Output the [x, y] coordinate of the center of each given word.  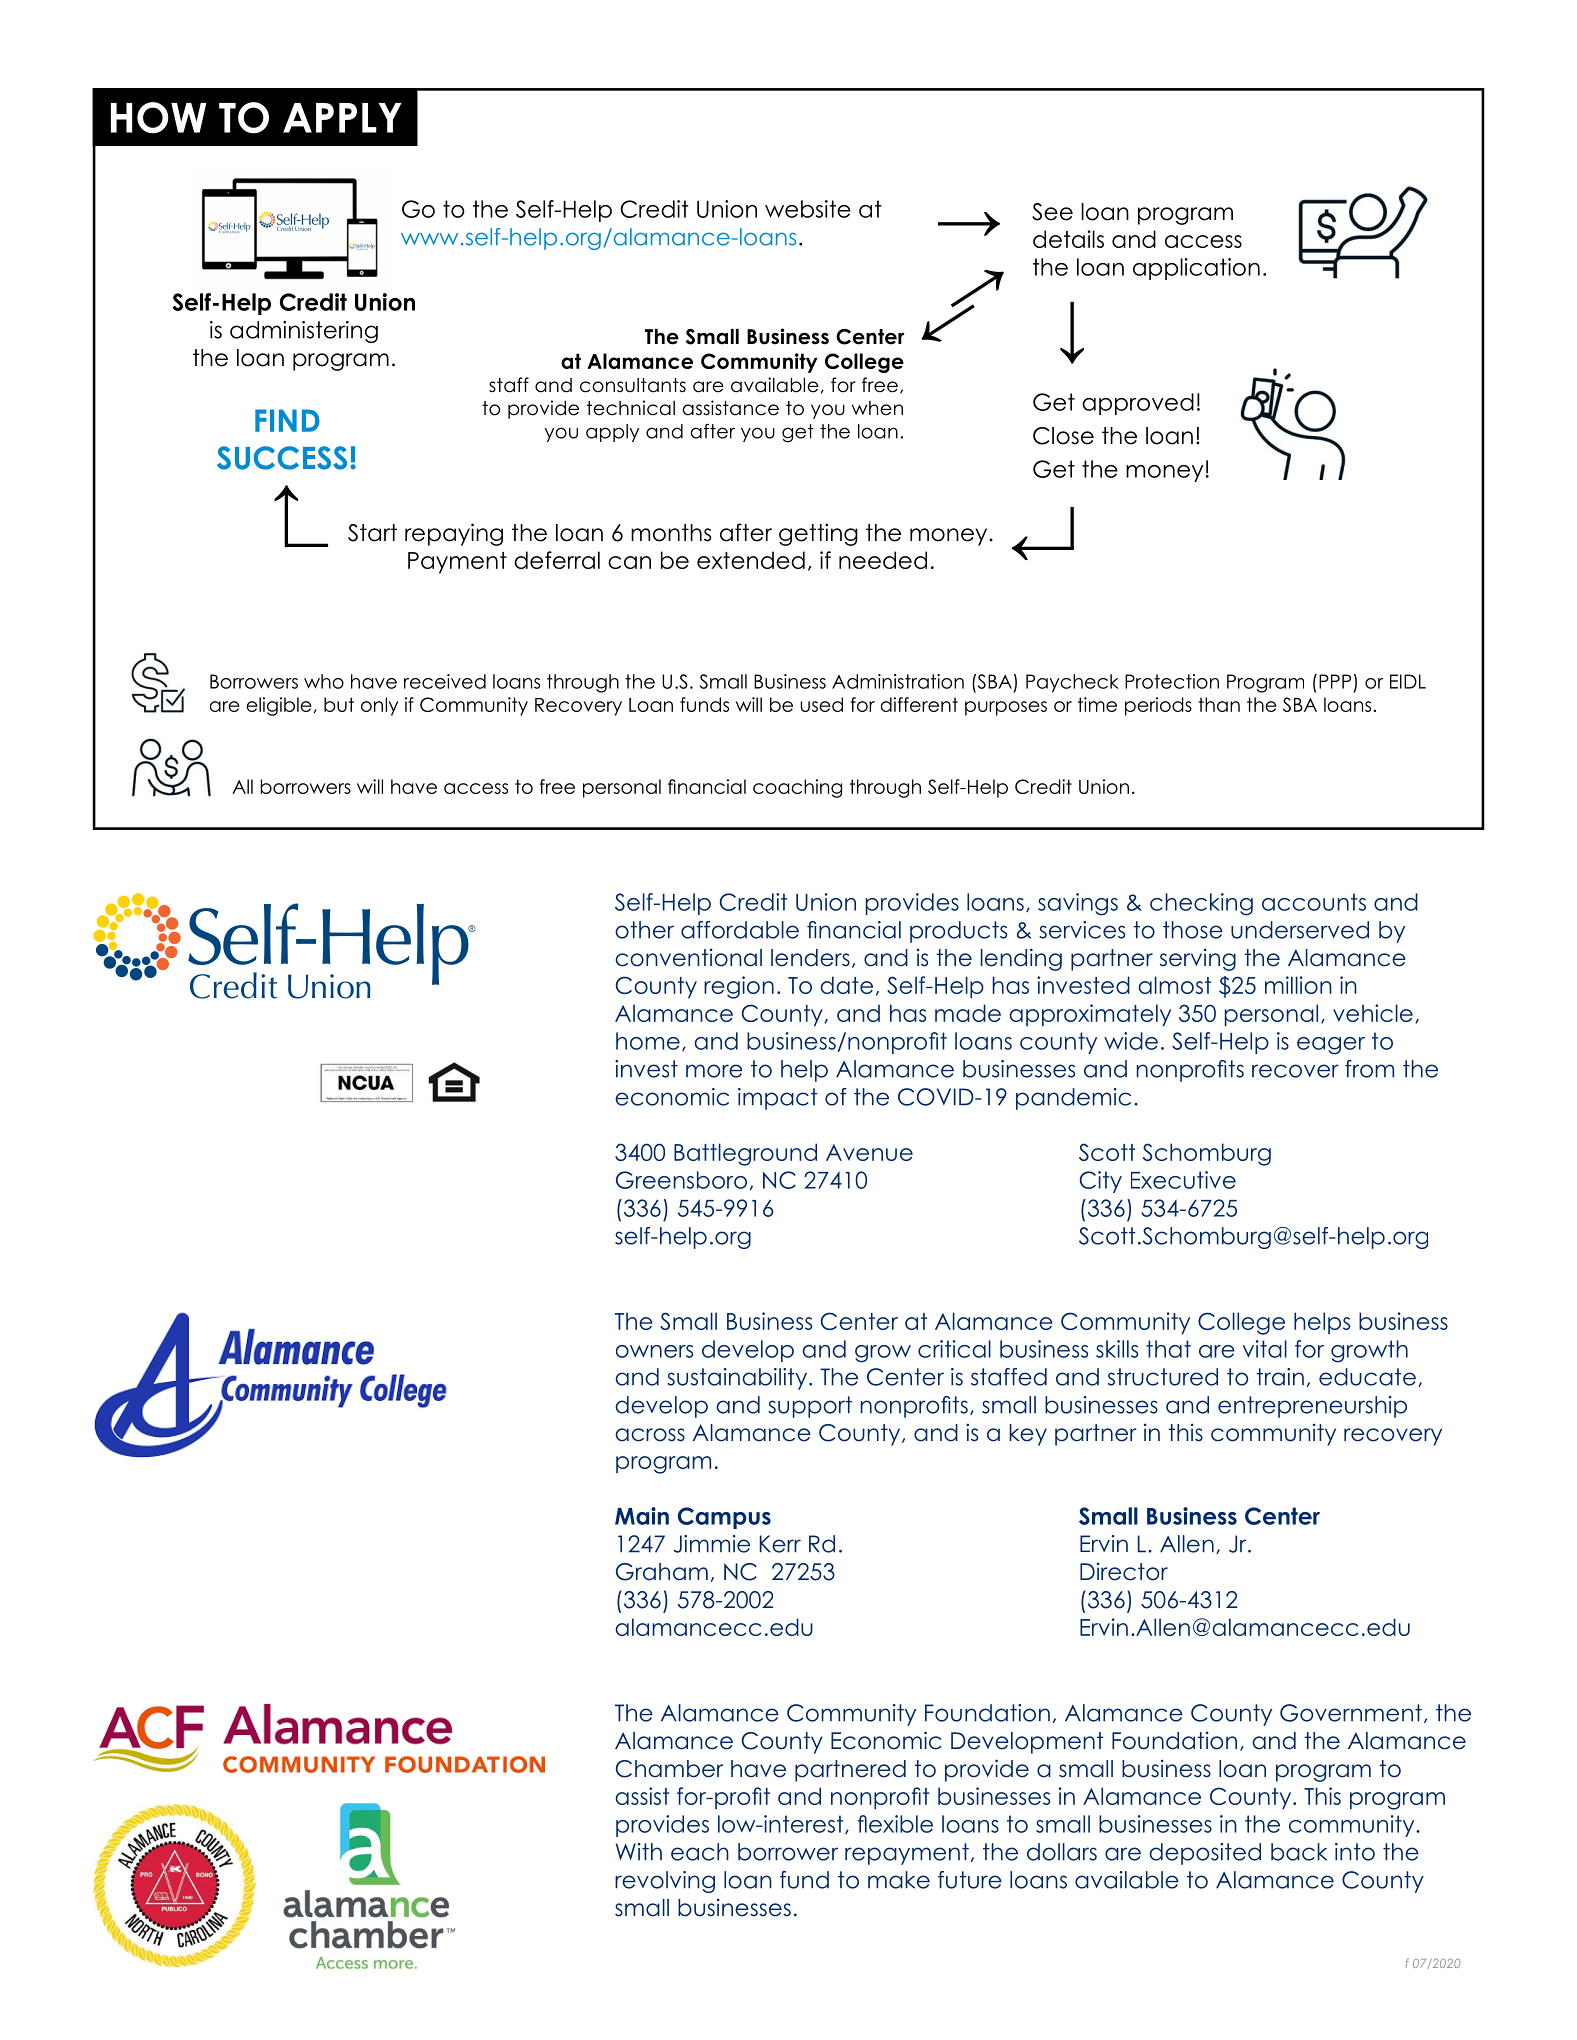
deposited [1205, 1854]
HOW [158, 118]
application [1196, 269]
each [700, 1852]
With [639, 1852]
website [808, 209]
